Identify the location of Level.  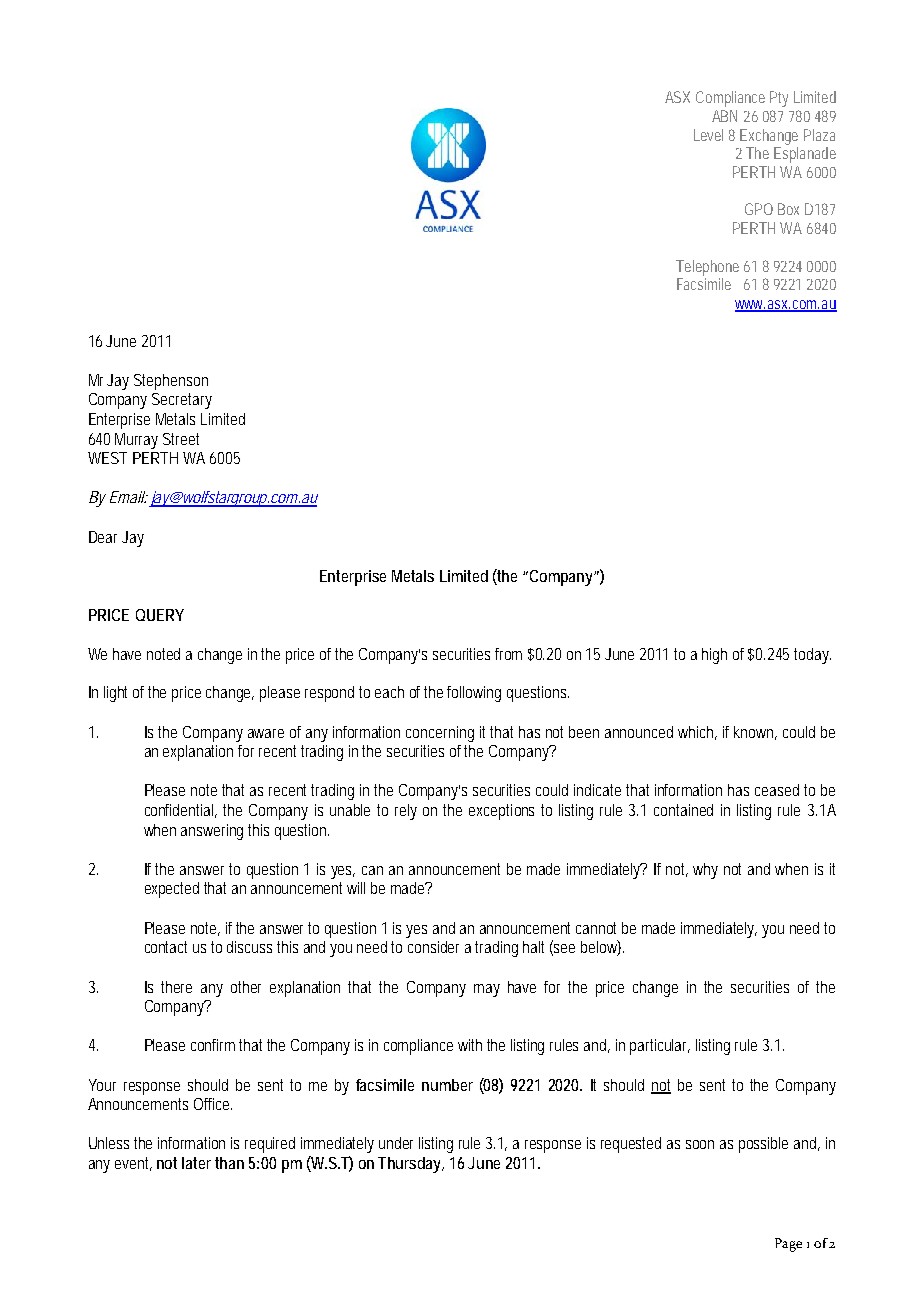
(708, 135).
